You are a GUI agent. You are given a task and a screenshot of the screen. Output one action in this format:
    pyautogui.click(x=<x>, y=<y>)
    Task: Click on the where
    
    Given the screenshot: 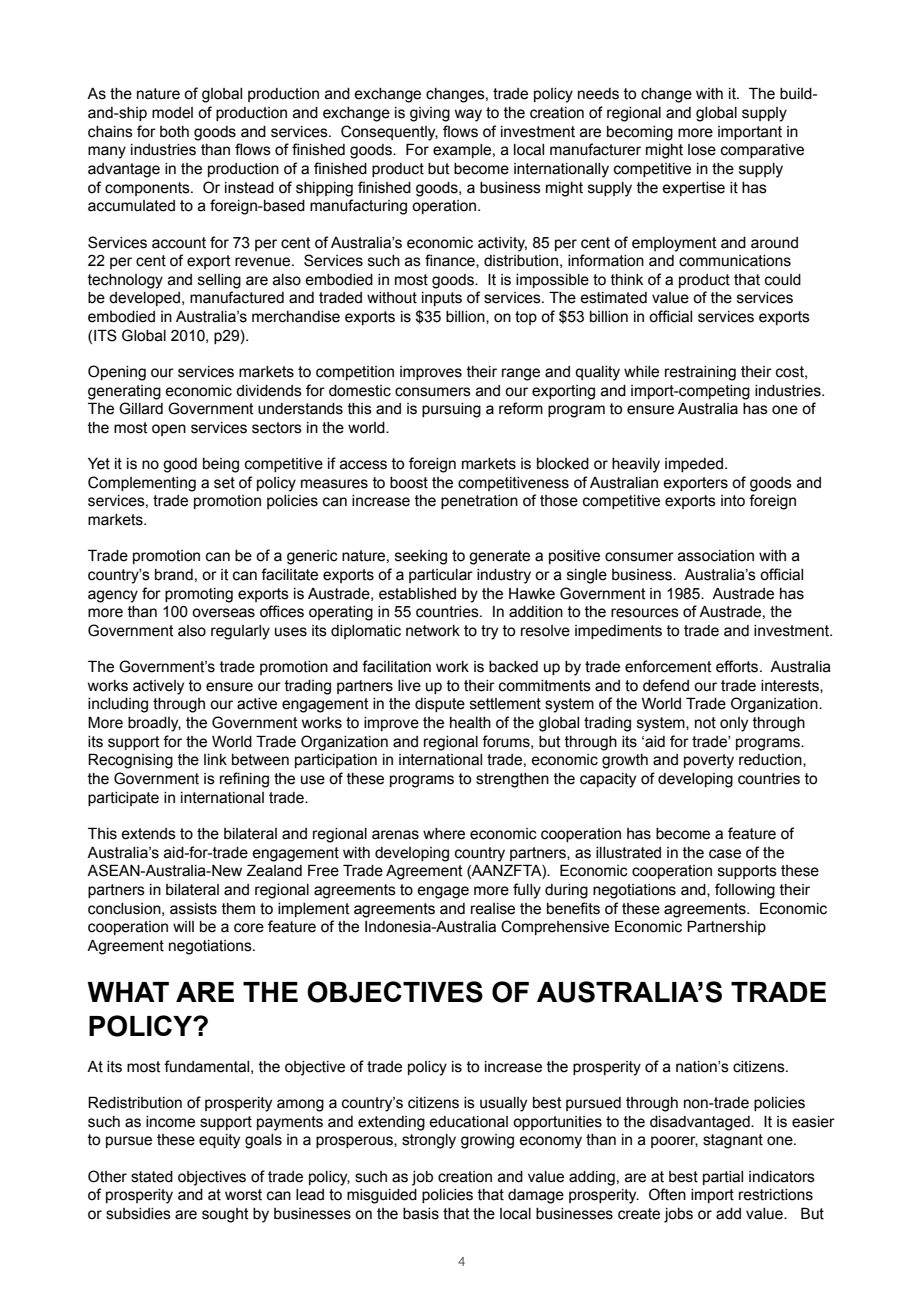 What is the action you would take?
    pyautogui.click(x=444, y=834)
